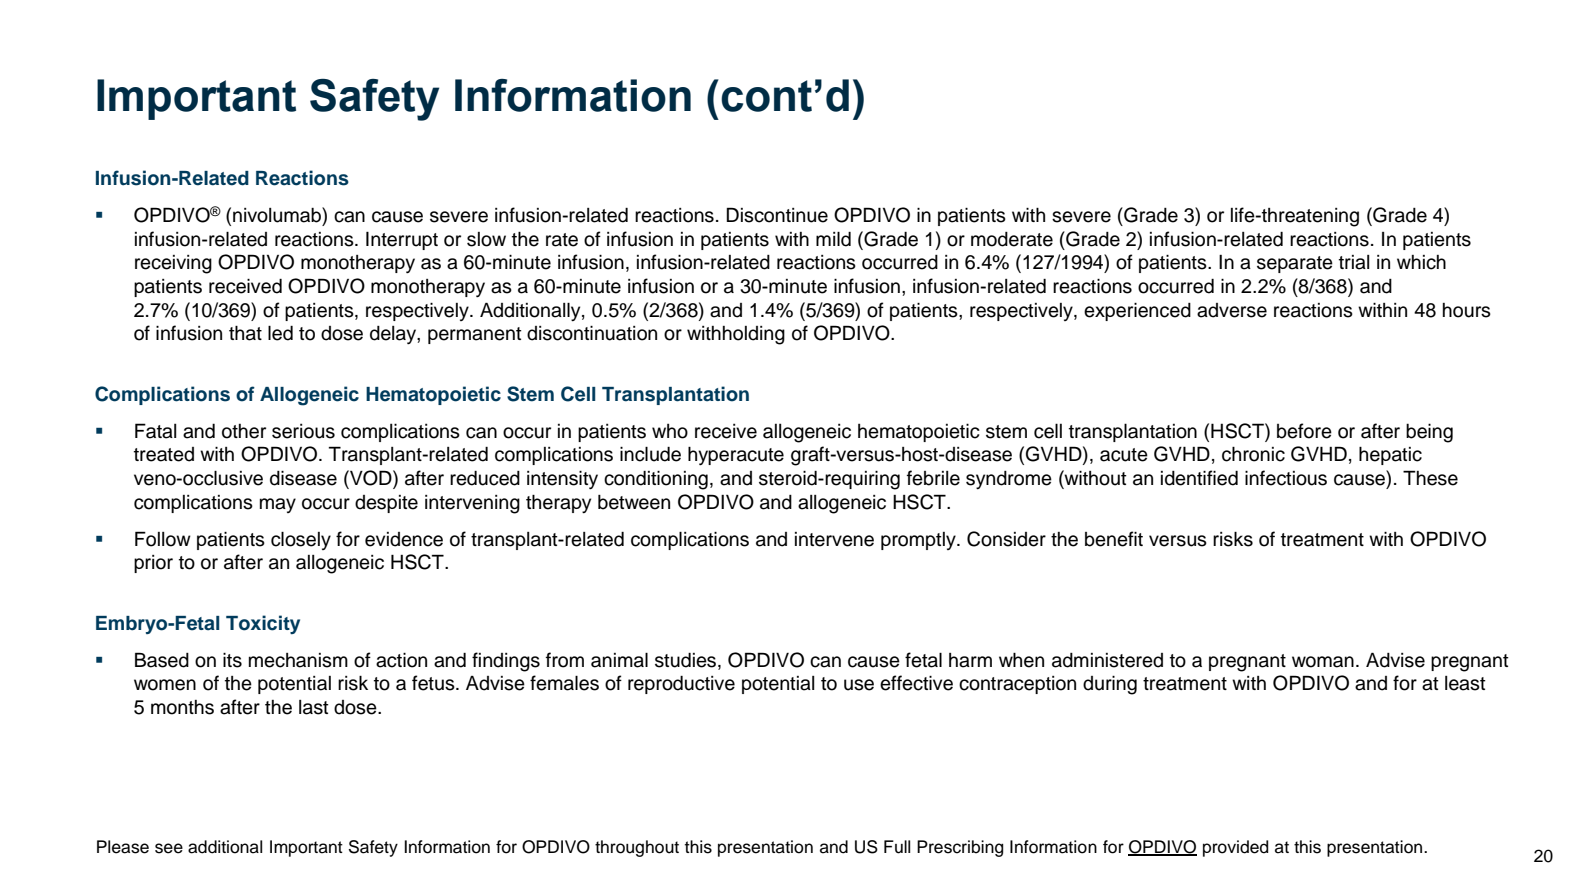 Image resolution: width=1579 pixels, height=888 pixels. What do you see at coordinates (1253, 454) in the screenshot?
I see `chronic` at bounding box center [1253, 454].
